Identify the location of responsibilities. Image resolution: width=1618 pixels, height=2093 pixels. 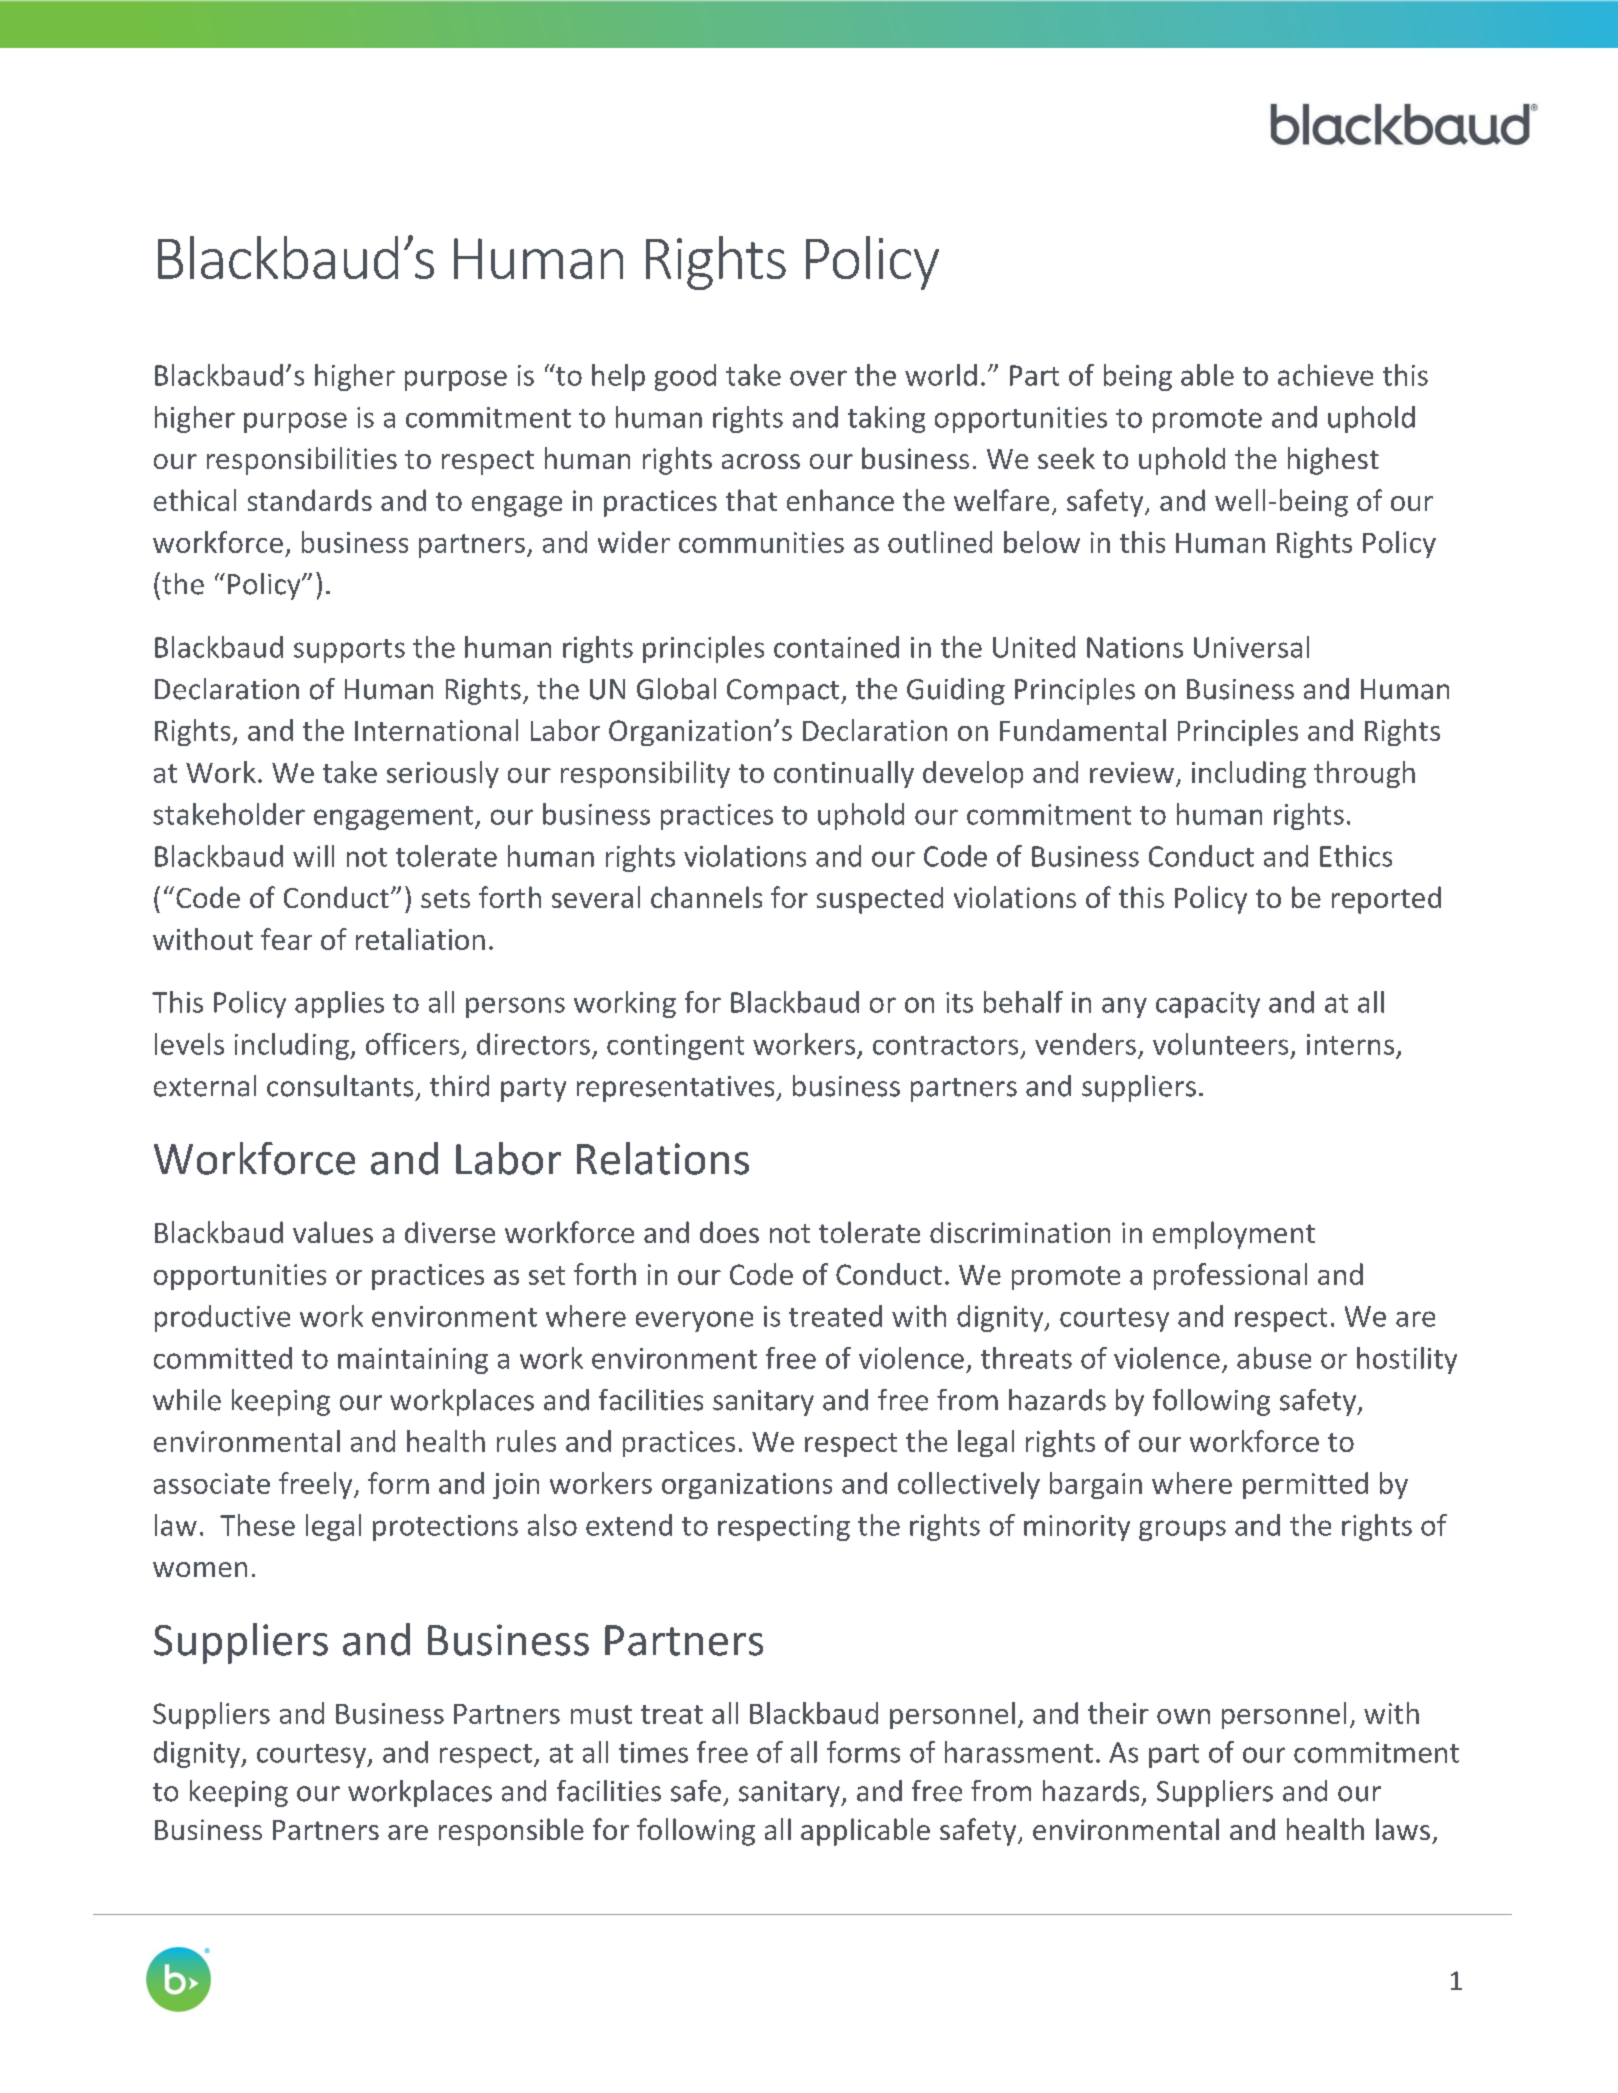
(302, 461).
